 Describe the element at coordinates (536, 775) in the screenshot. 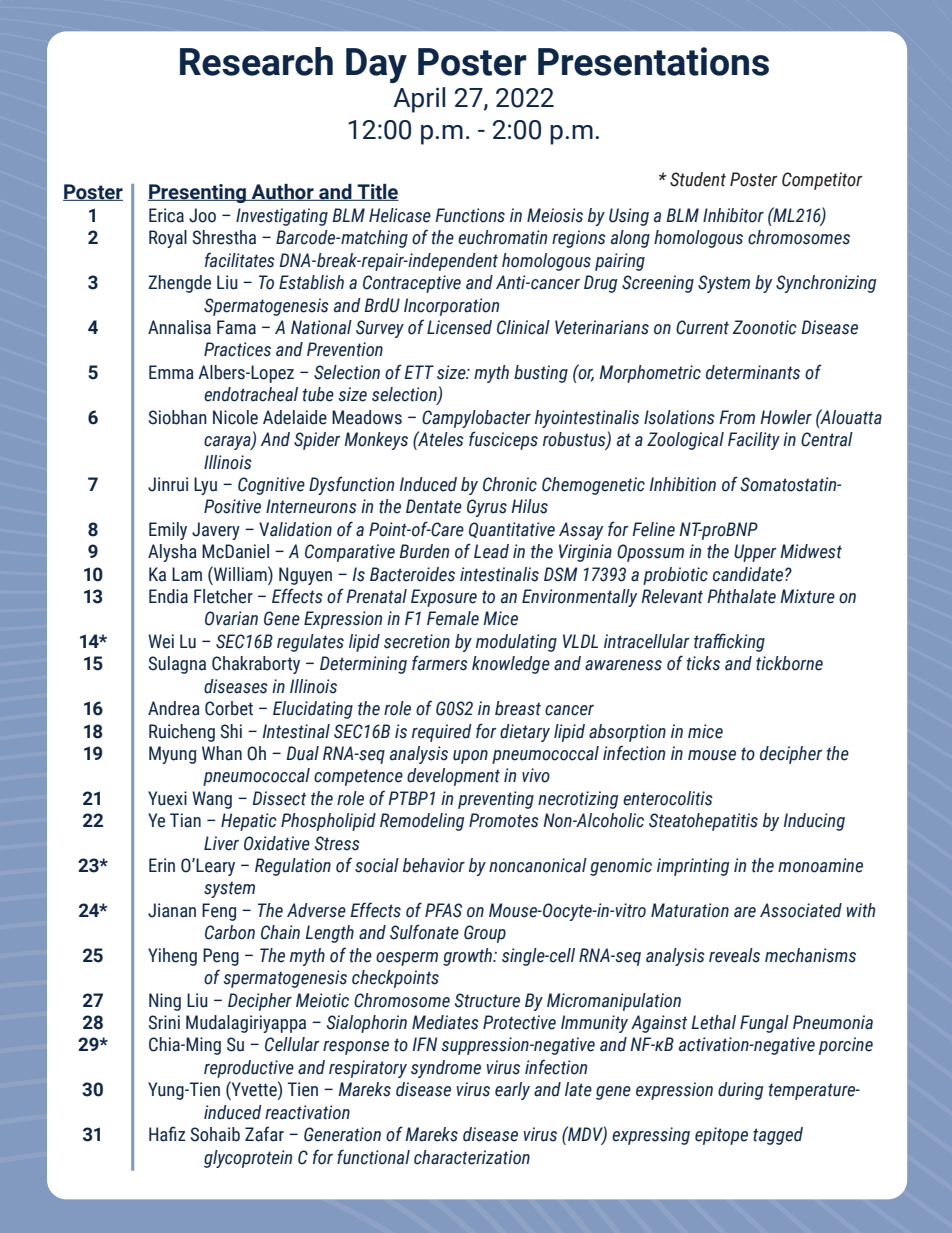

I see `vivo` at that location.
